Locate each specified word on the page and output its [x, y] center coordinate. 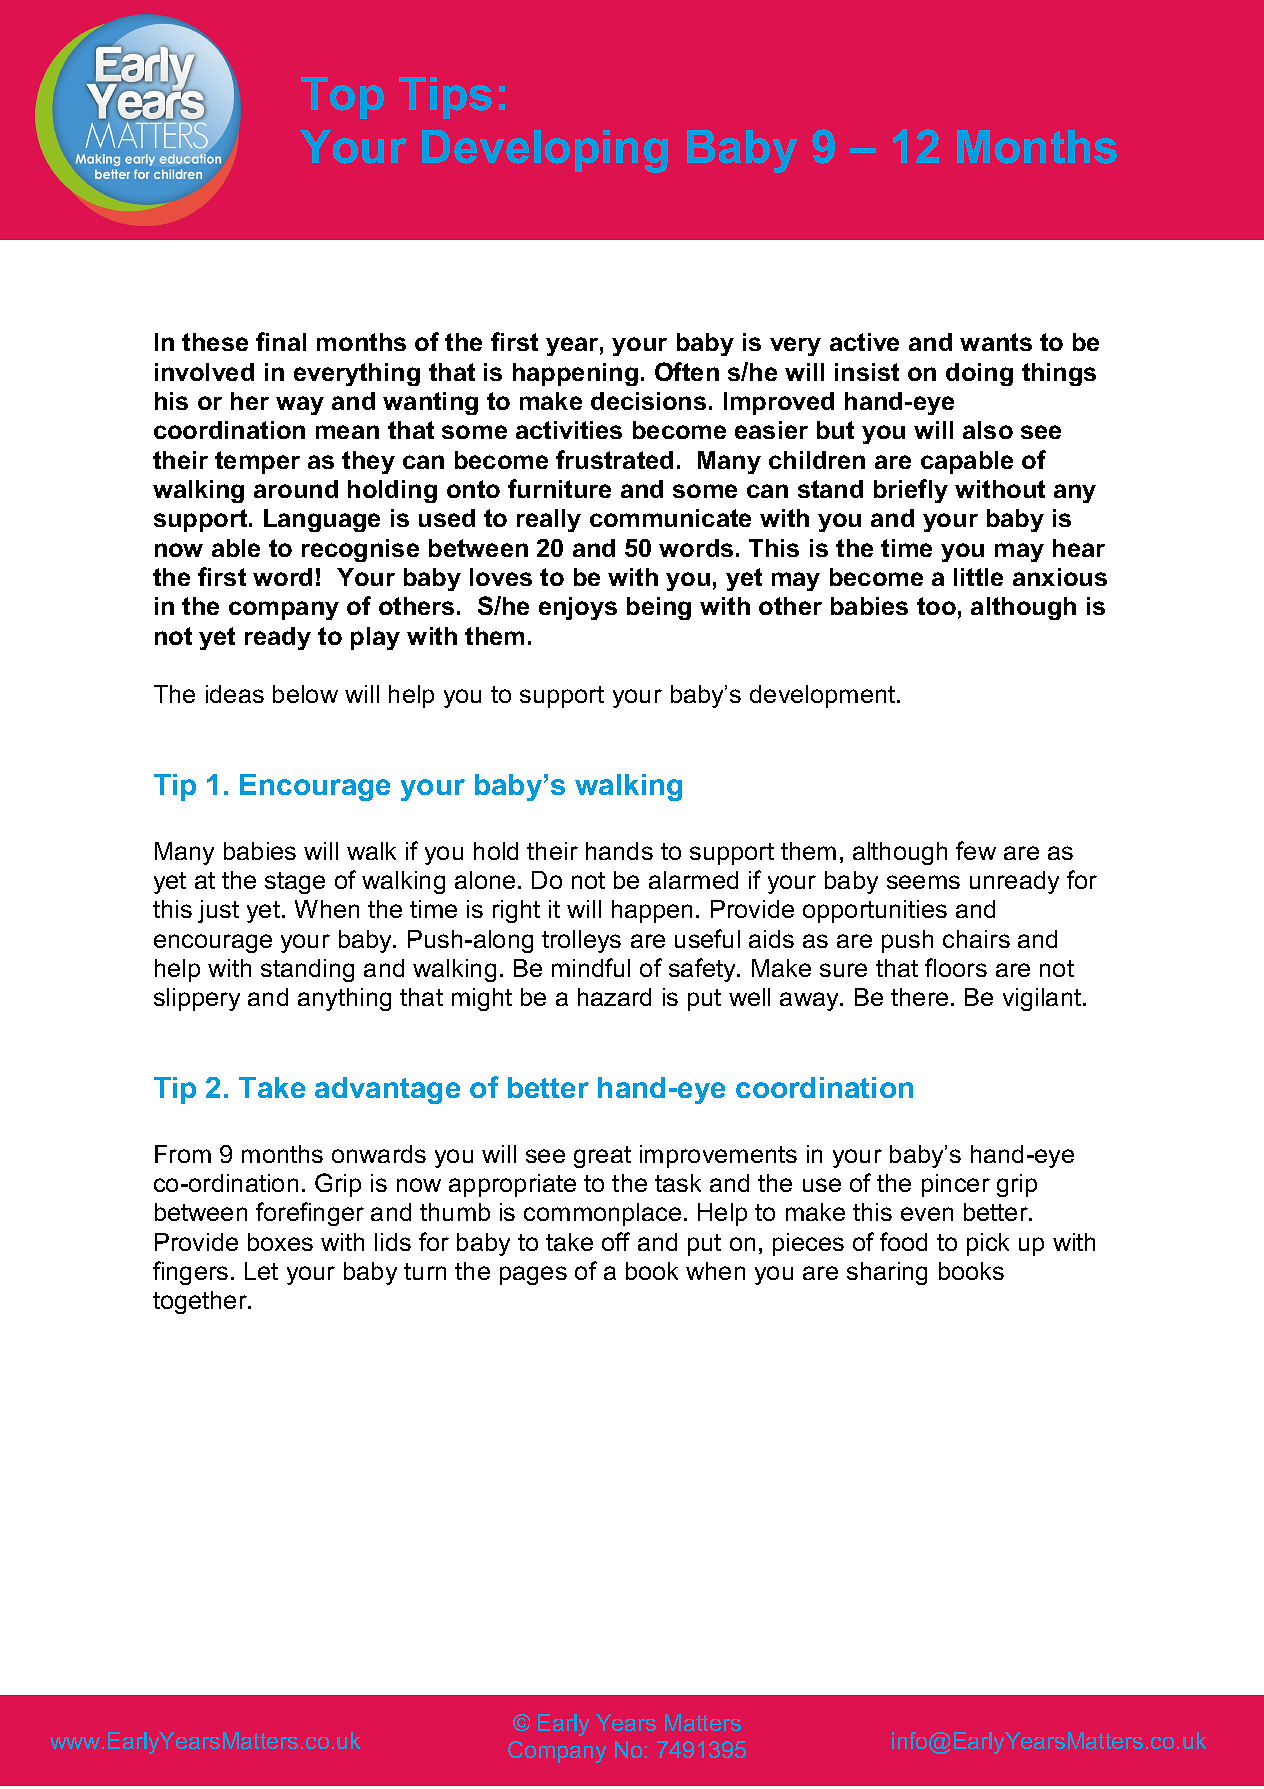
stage [295, 883]
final [281, 341]
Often [687, 371]
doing [979, 374]
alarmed [693, 880]
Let [261, 1271]
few [976, 850]
